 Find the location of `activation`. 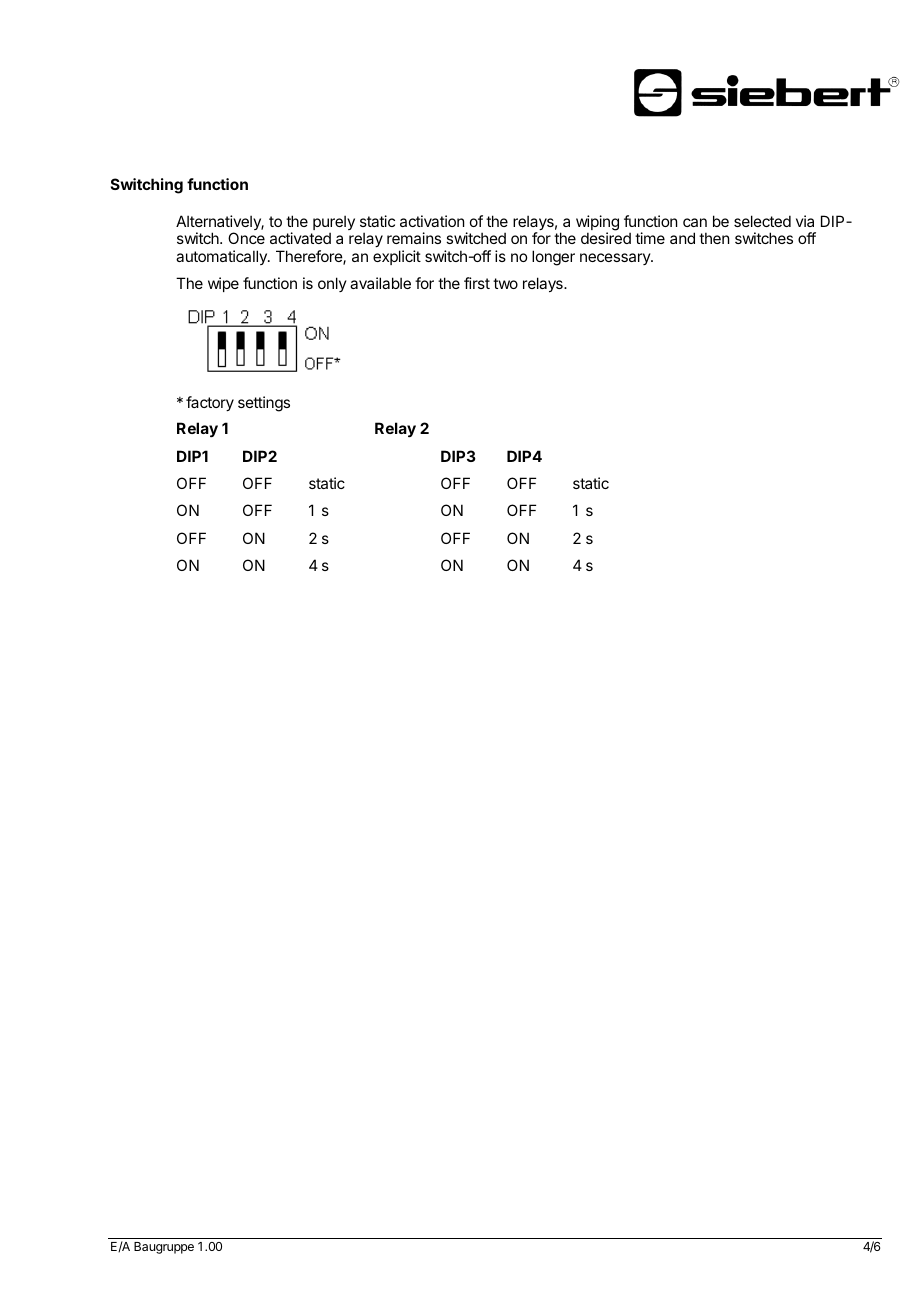

activation is located at coordinates (432, 221).
